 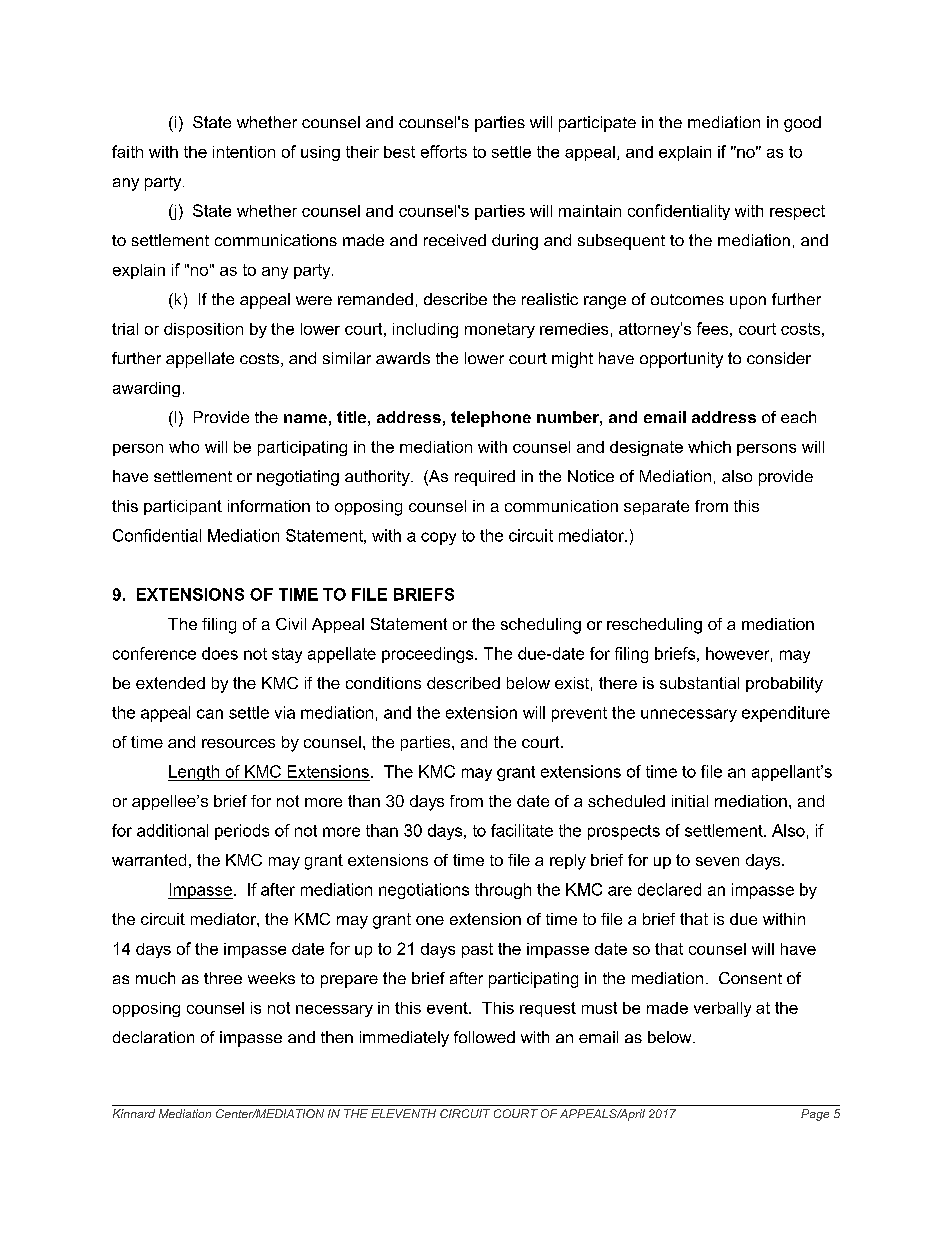 I want to click on substantial, so click(x=699, y=683).
